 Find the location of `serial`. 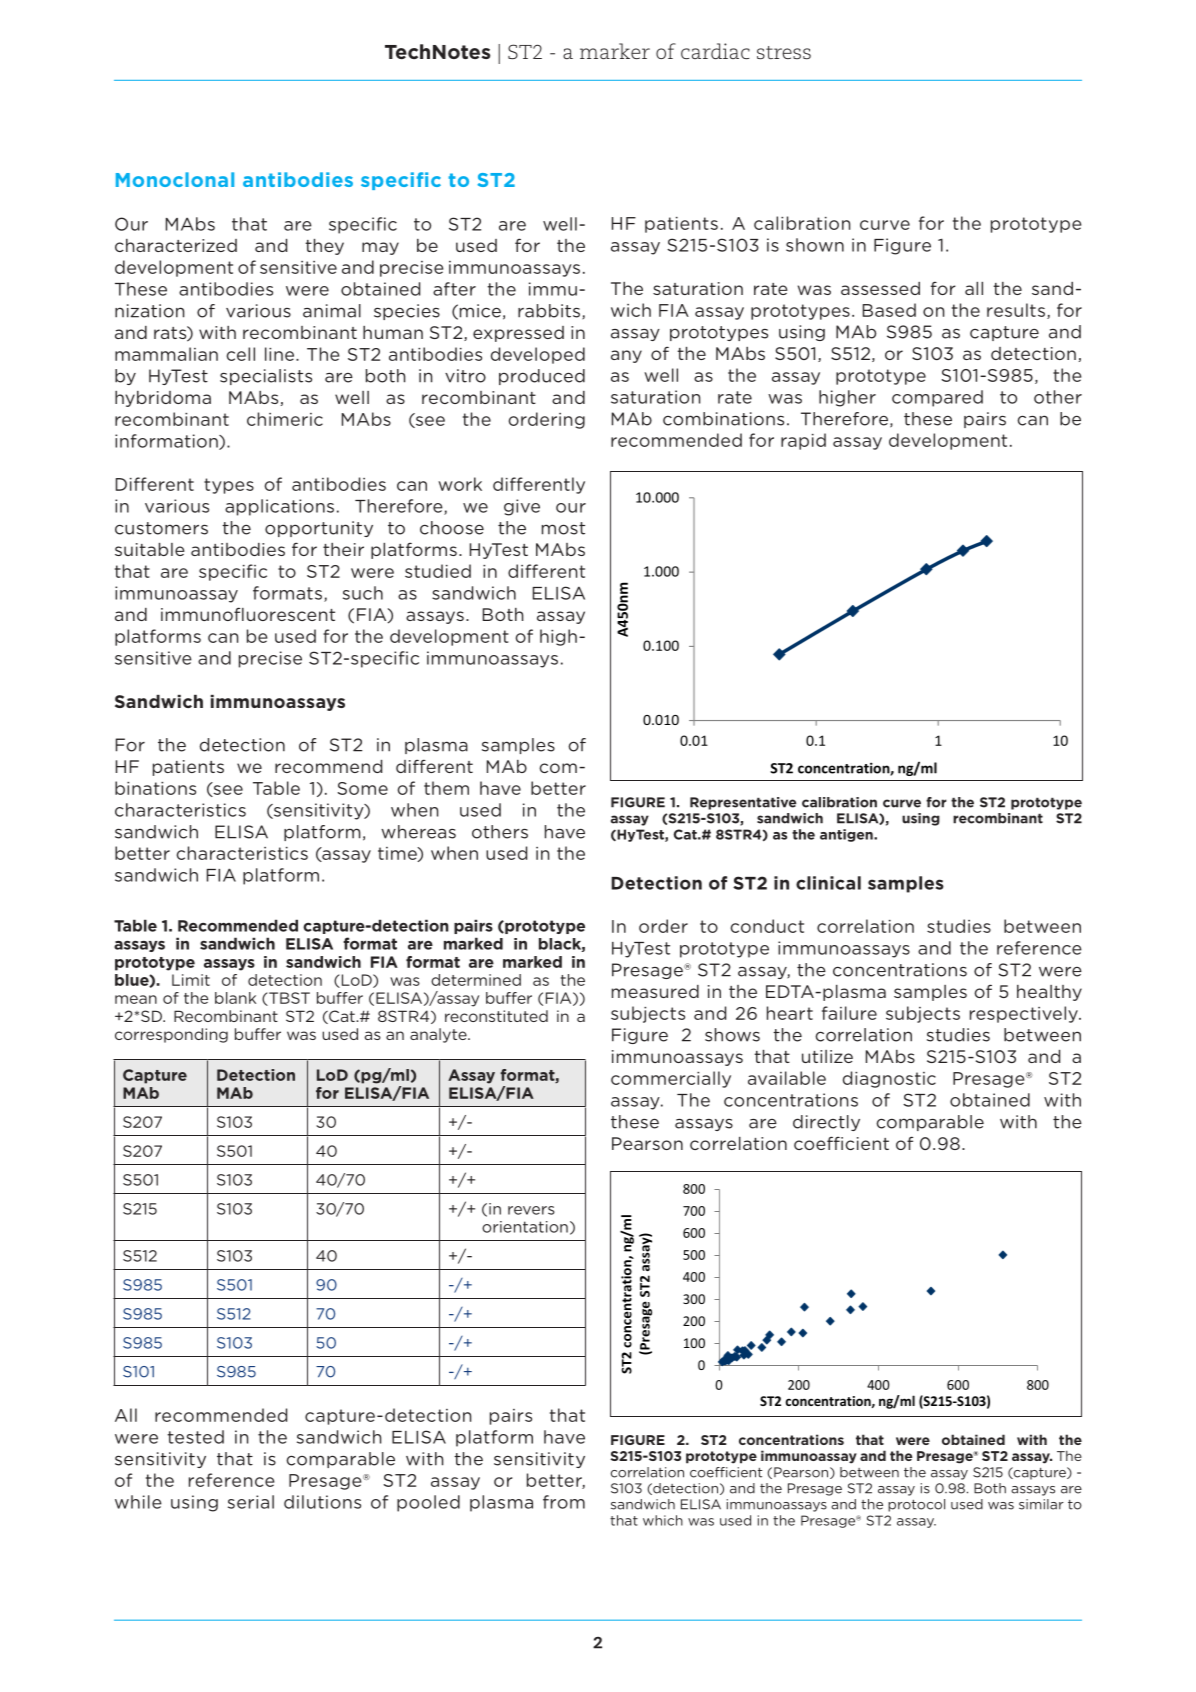

serial is located at coordinates (251, 1502).
